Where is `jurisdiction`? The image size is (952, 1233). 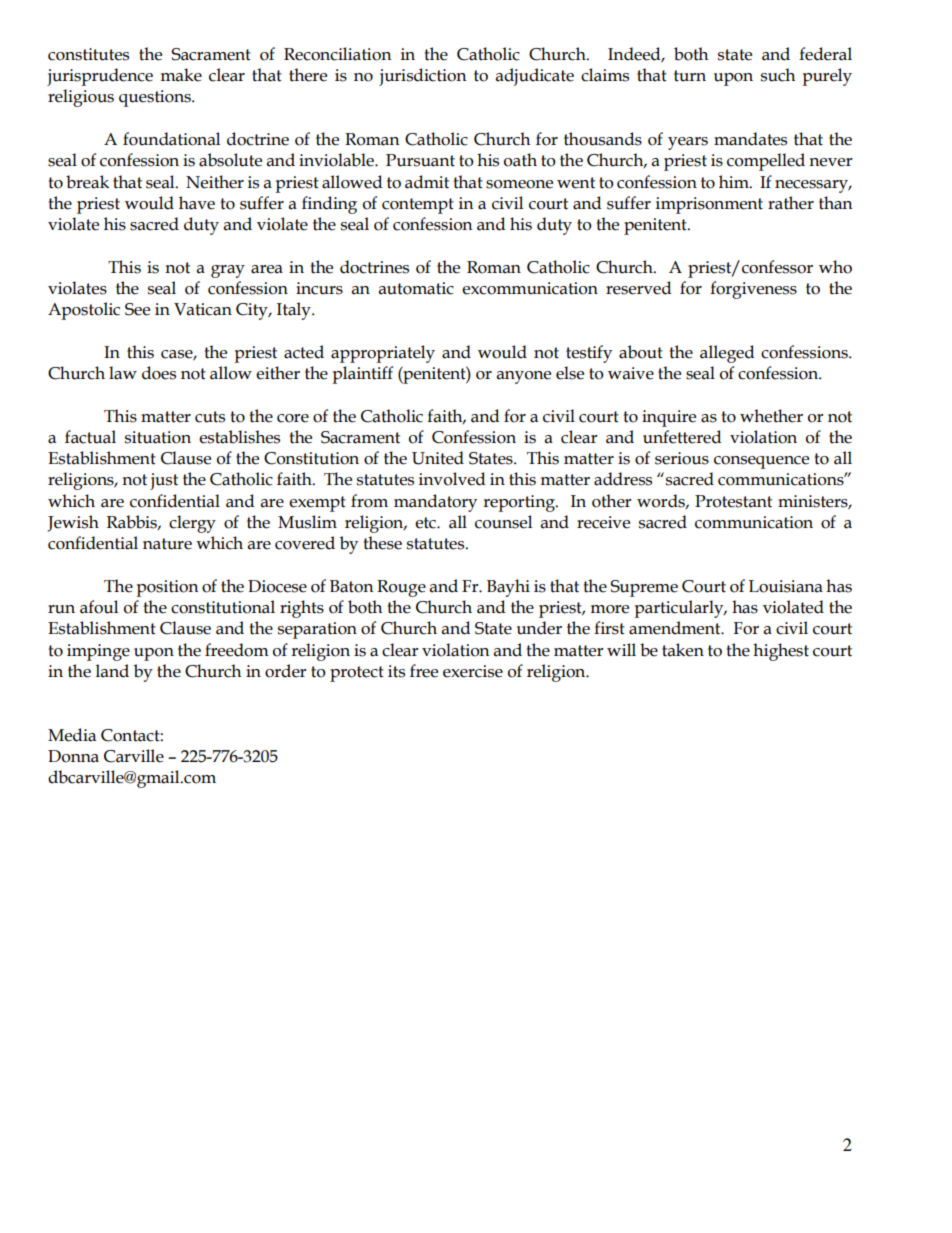 jurisdiction is located at coordinates (423, 77).
